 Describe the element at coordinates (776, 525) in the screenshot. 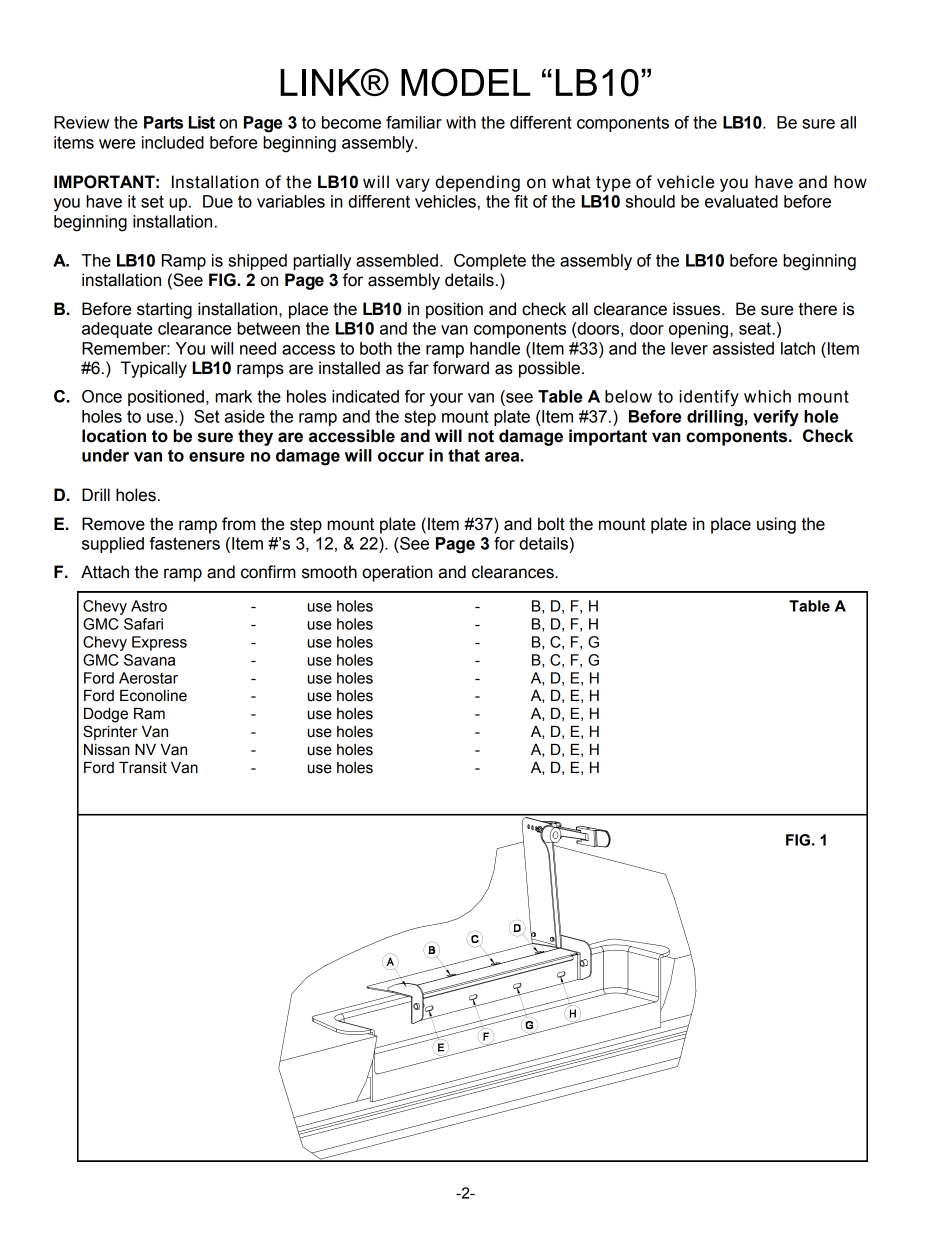

I see `using` at that location.
